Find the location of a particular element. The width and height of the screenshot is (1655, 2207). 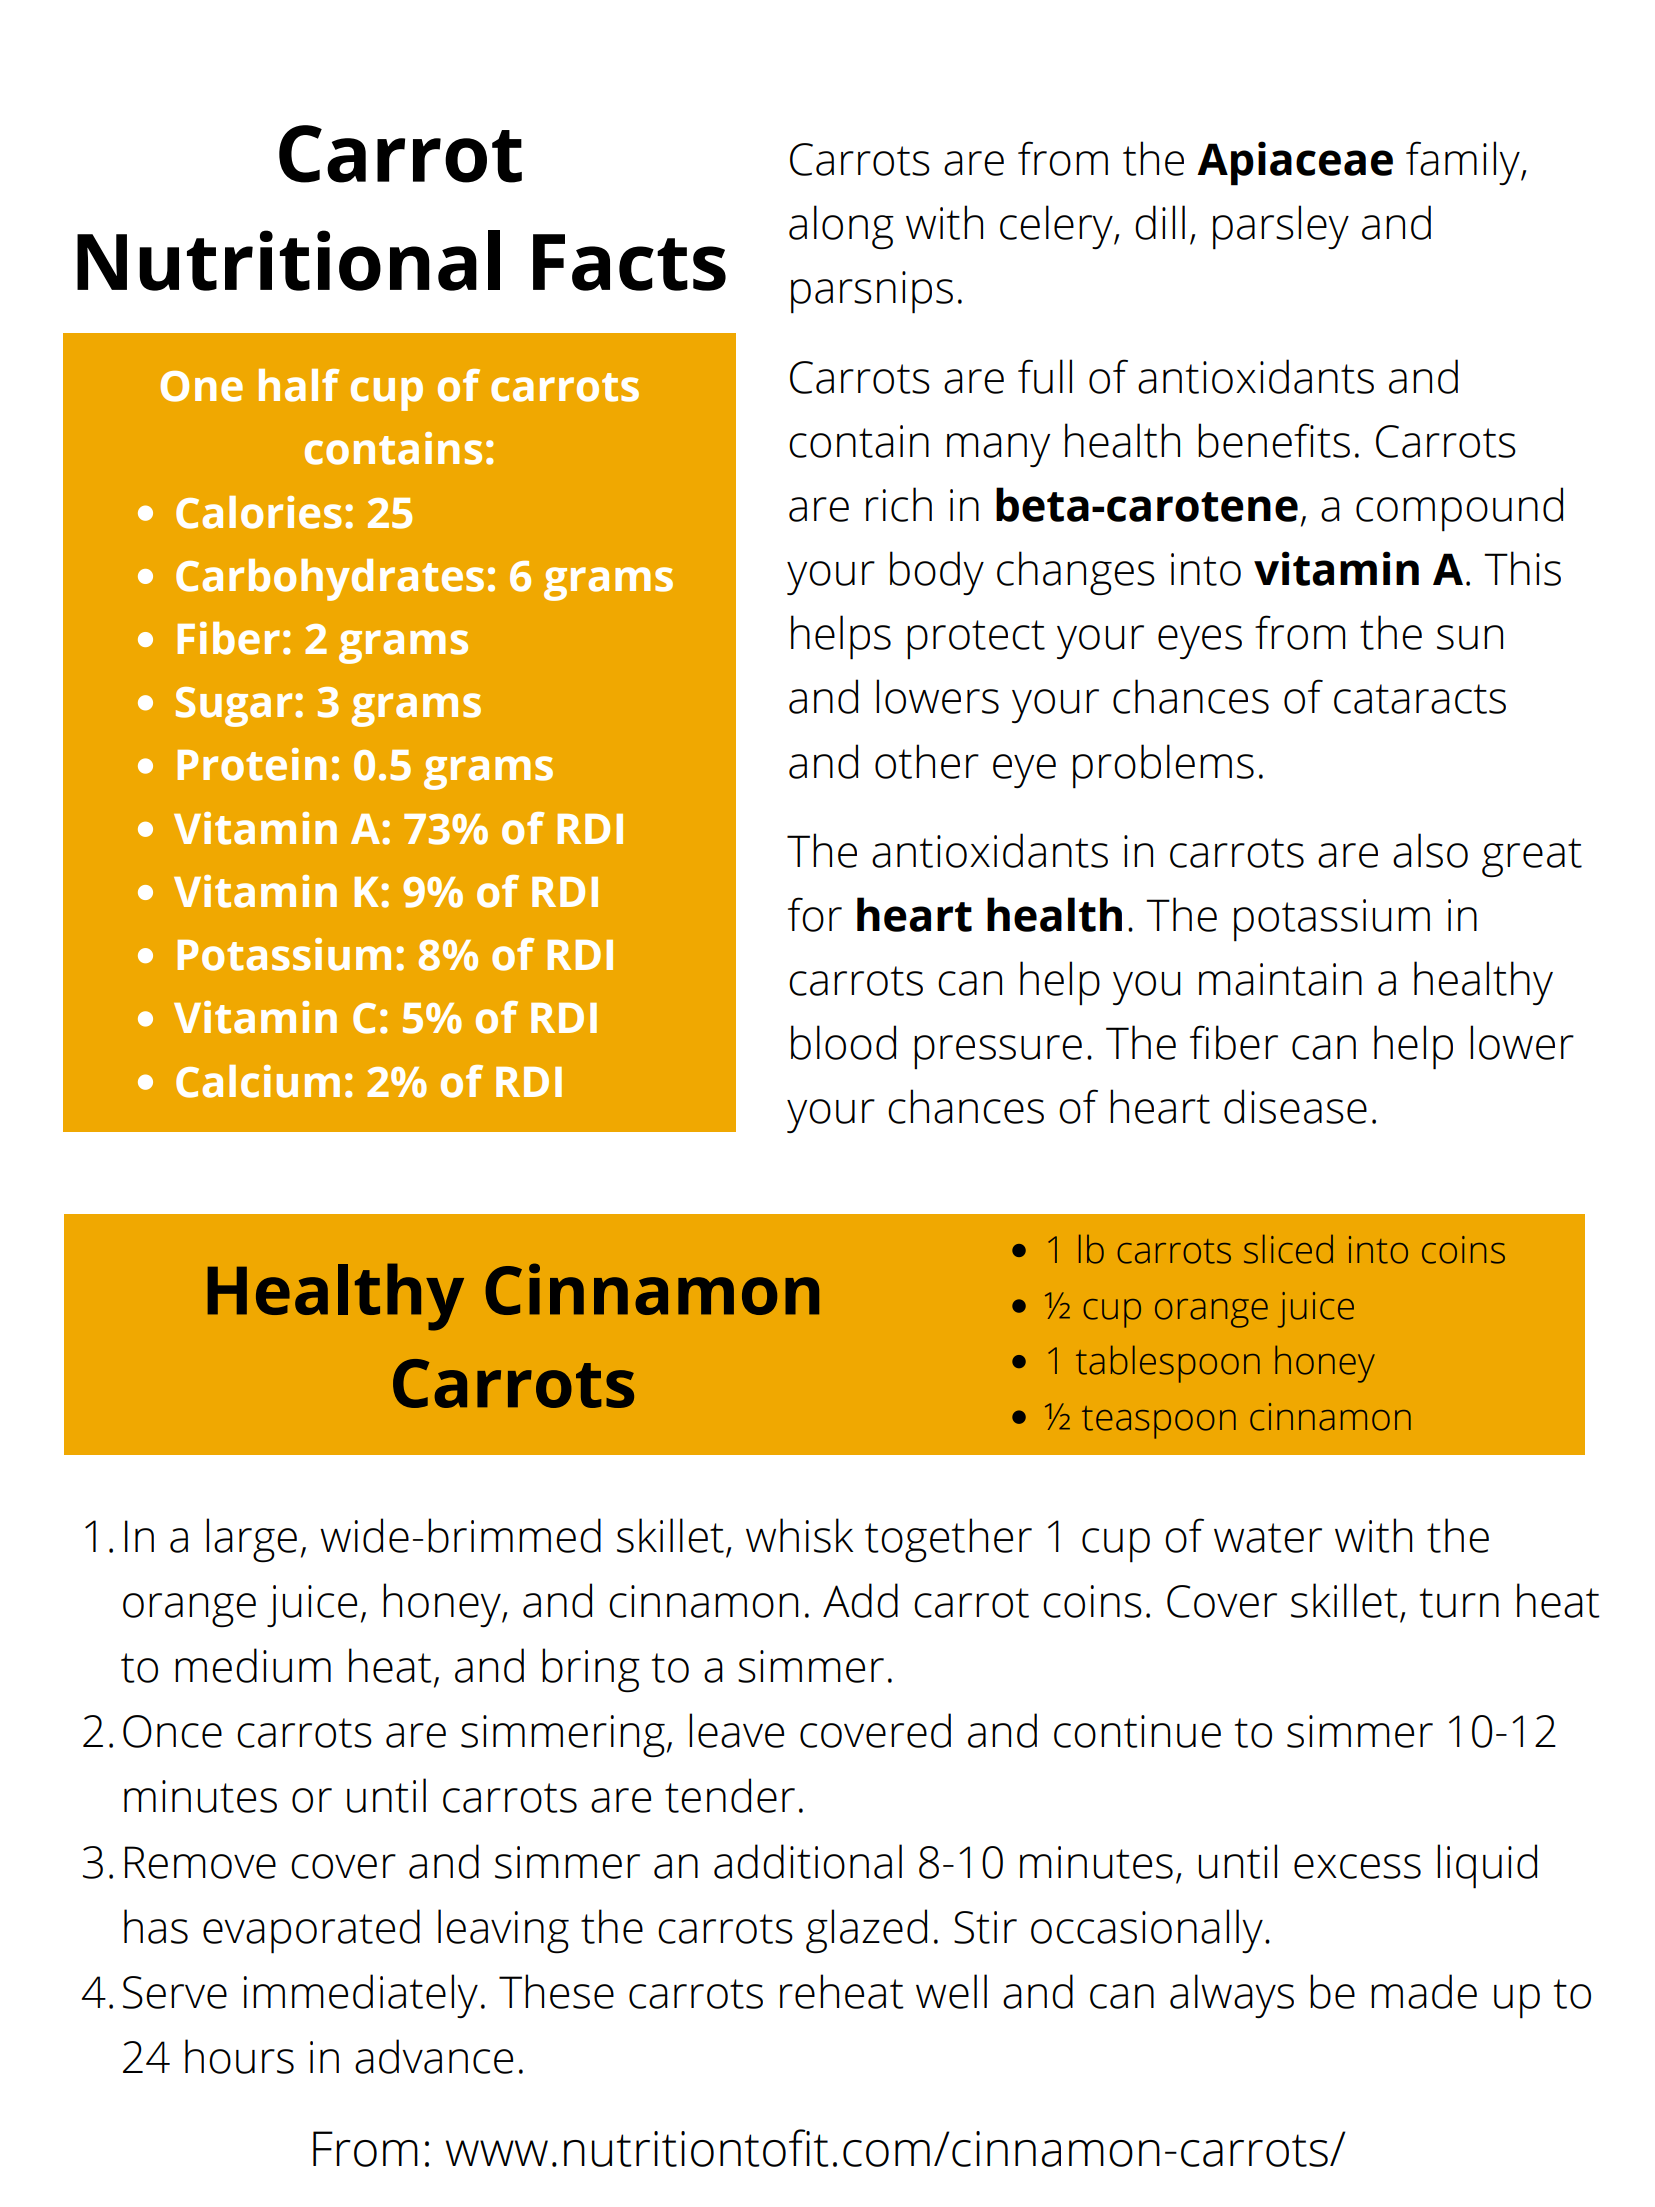

Nutritional is located at coordinates (288, 260).
